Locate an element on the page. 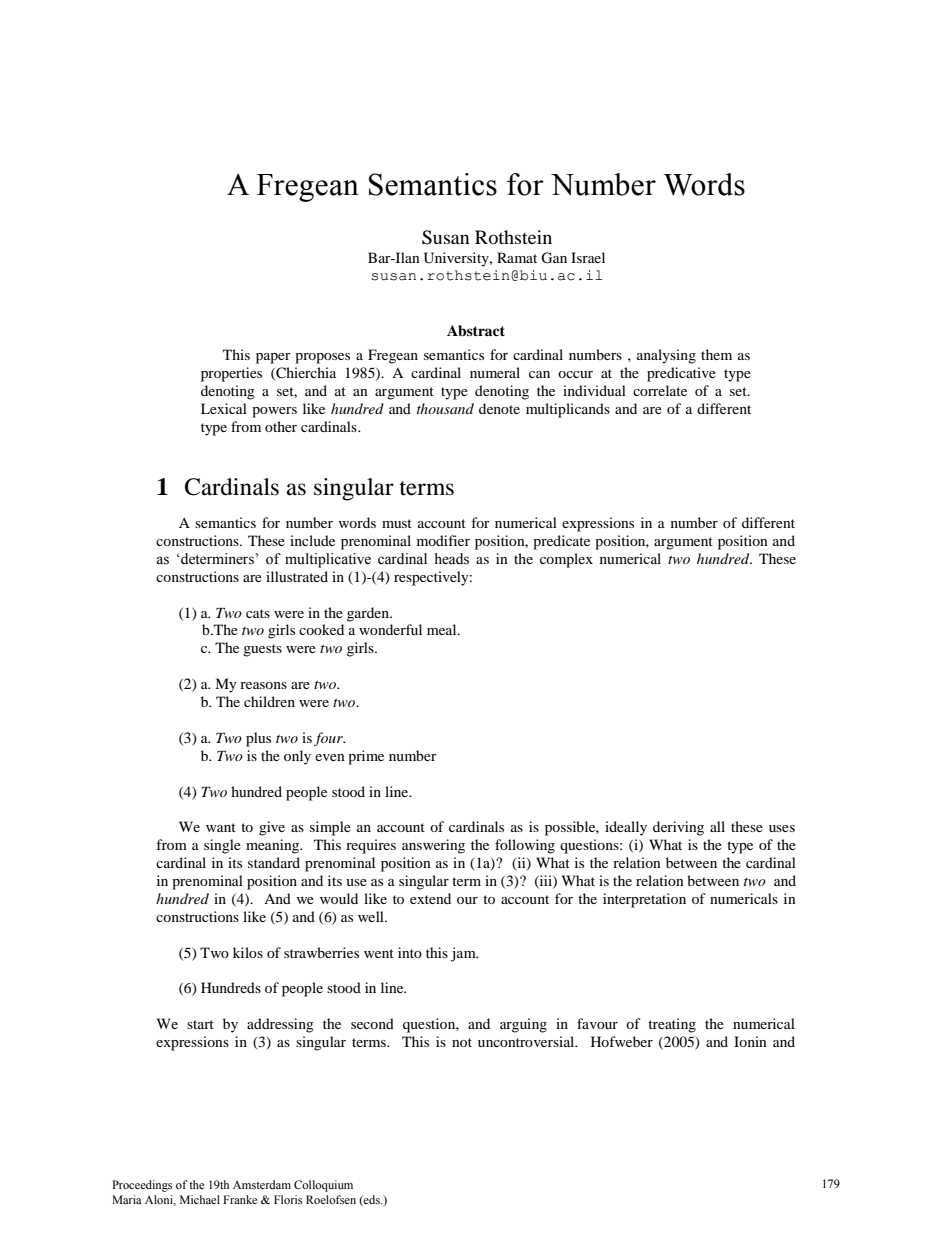 Image resolution: width=952 pixels, height=1233 pixels. plus is located at coordinates (258, 739).
